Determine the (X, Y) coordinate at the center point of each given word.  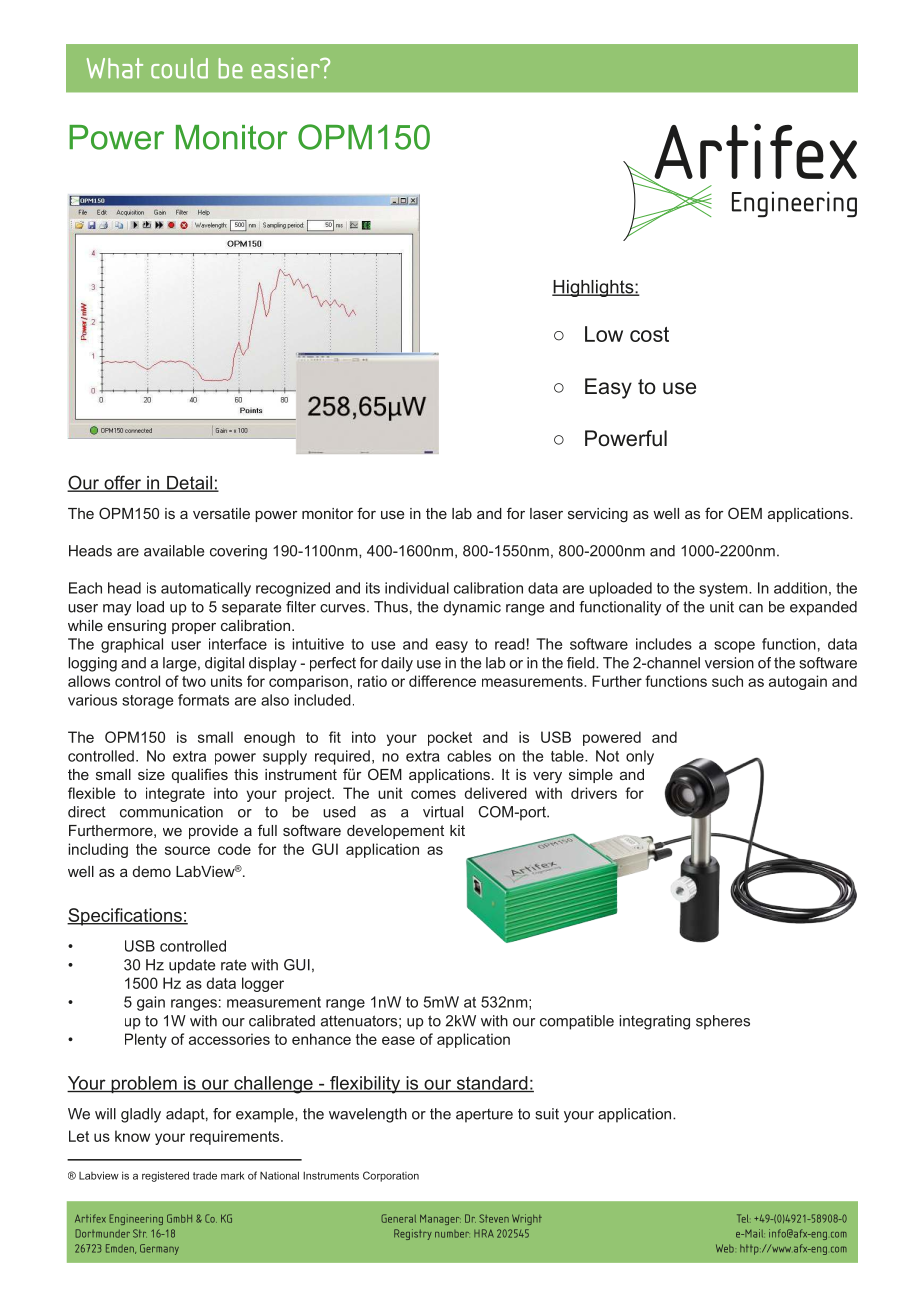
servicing (598, 515)
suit (547, 1114)
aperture (484, 1116)
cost (649, 334)
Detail (189, 484)
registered (165, 1176)
